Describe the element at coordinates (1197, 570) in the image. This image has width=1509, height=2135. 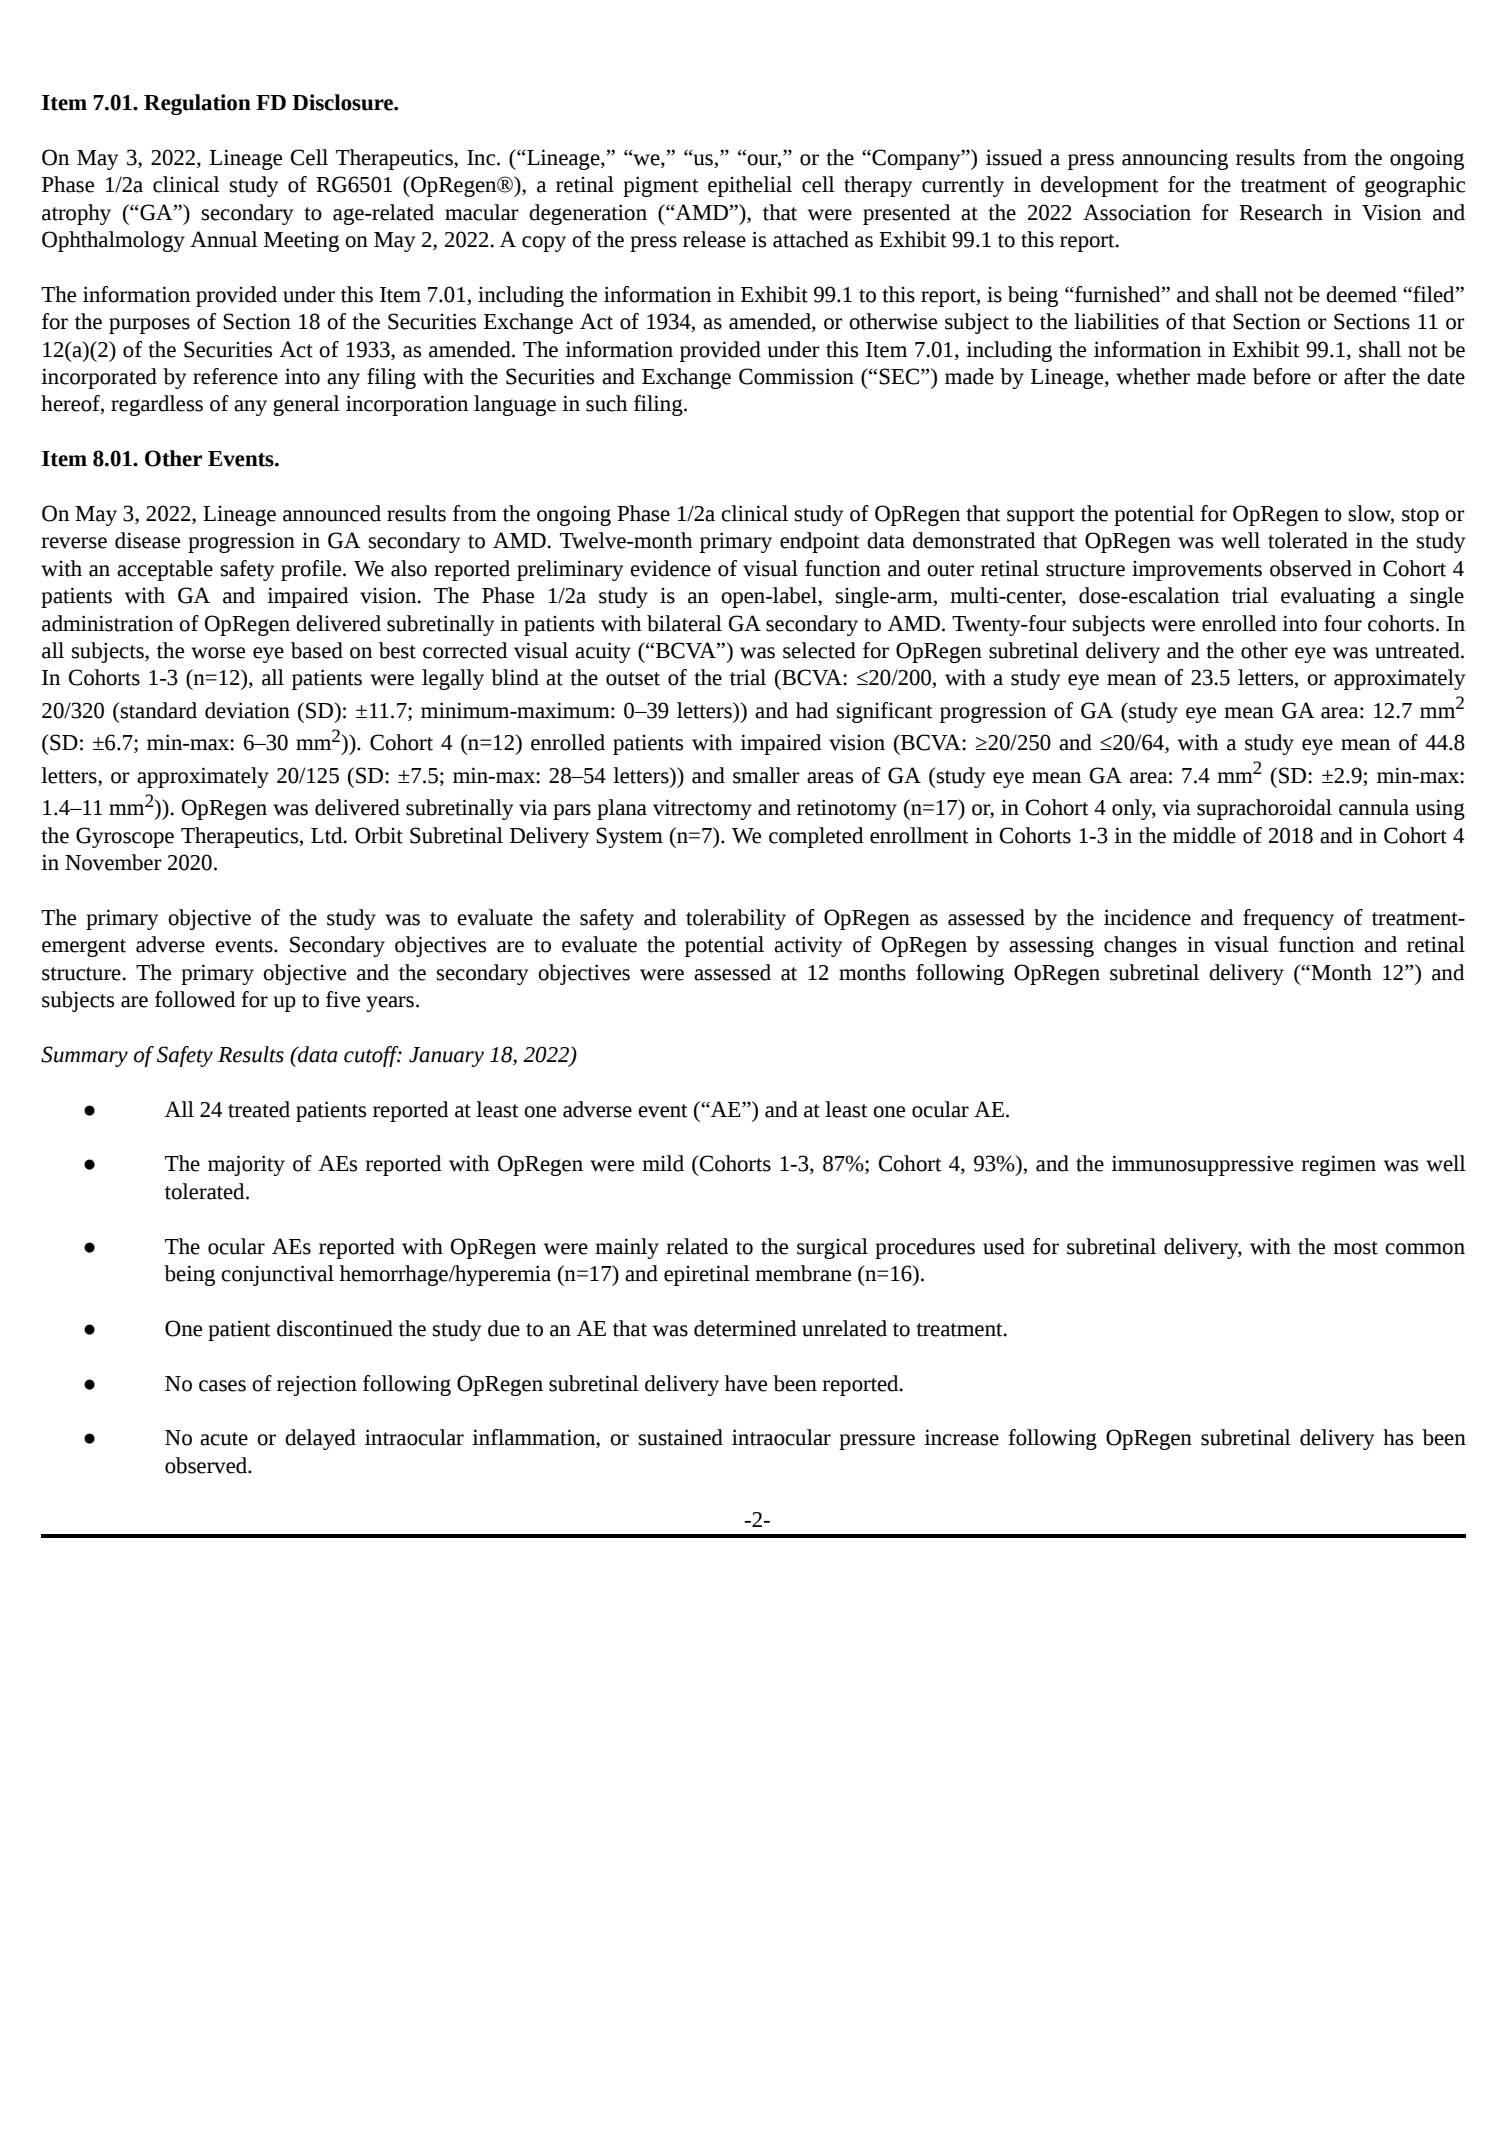
I see `improvements` at that location.
